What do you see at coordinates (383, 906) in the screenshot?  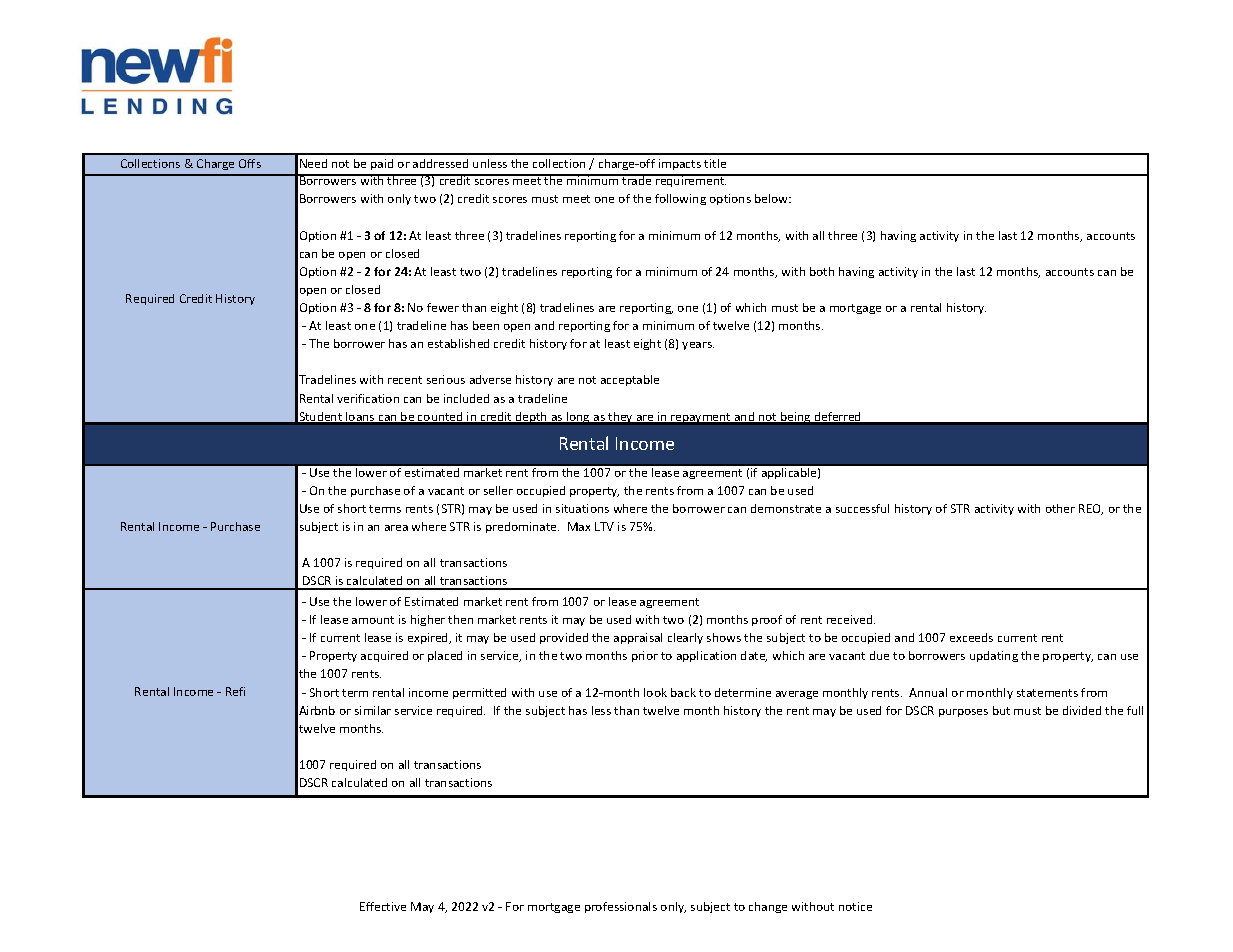 I see `Effective` at bounding box center [383, 906].
